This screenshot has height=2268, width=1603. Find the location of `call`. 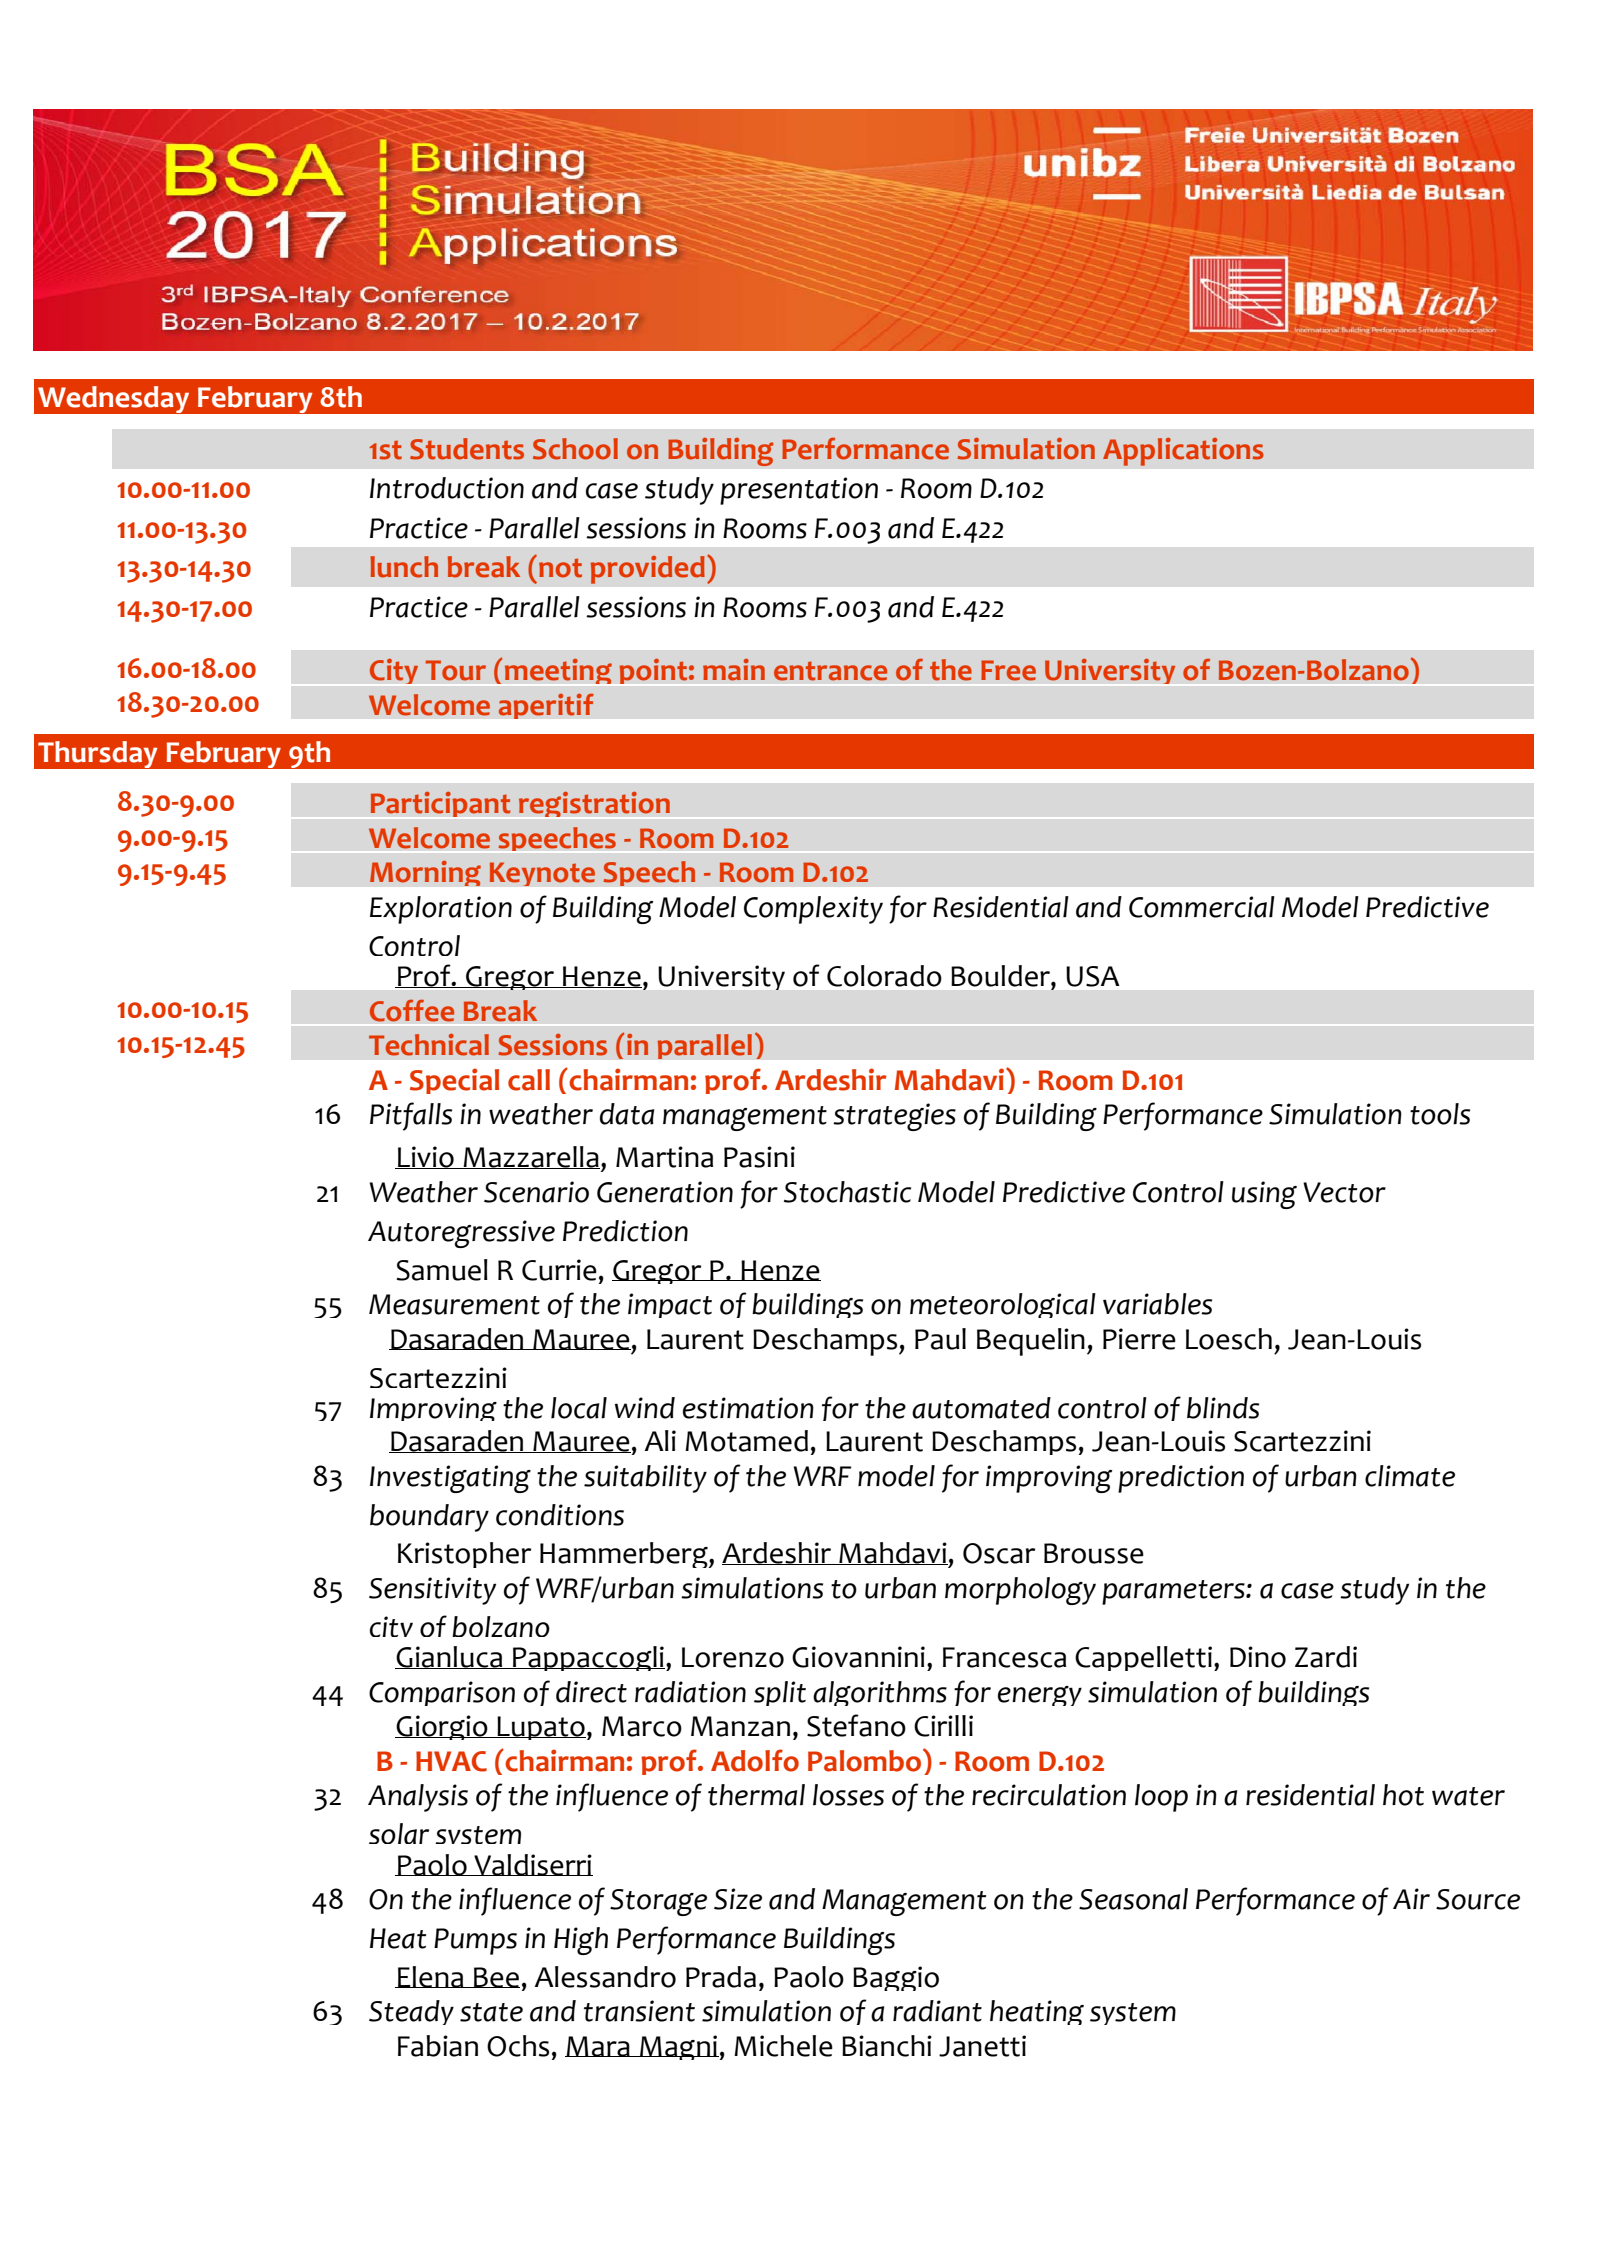

call is located at coordinates (529, 1080).
